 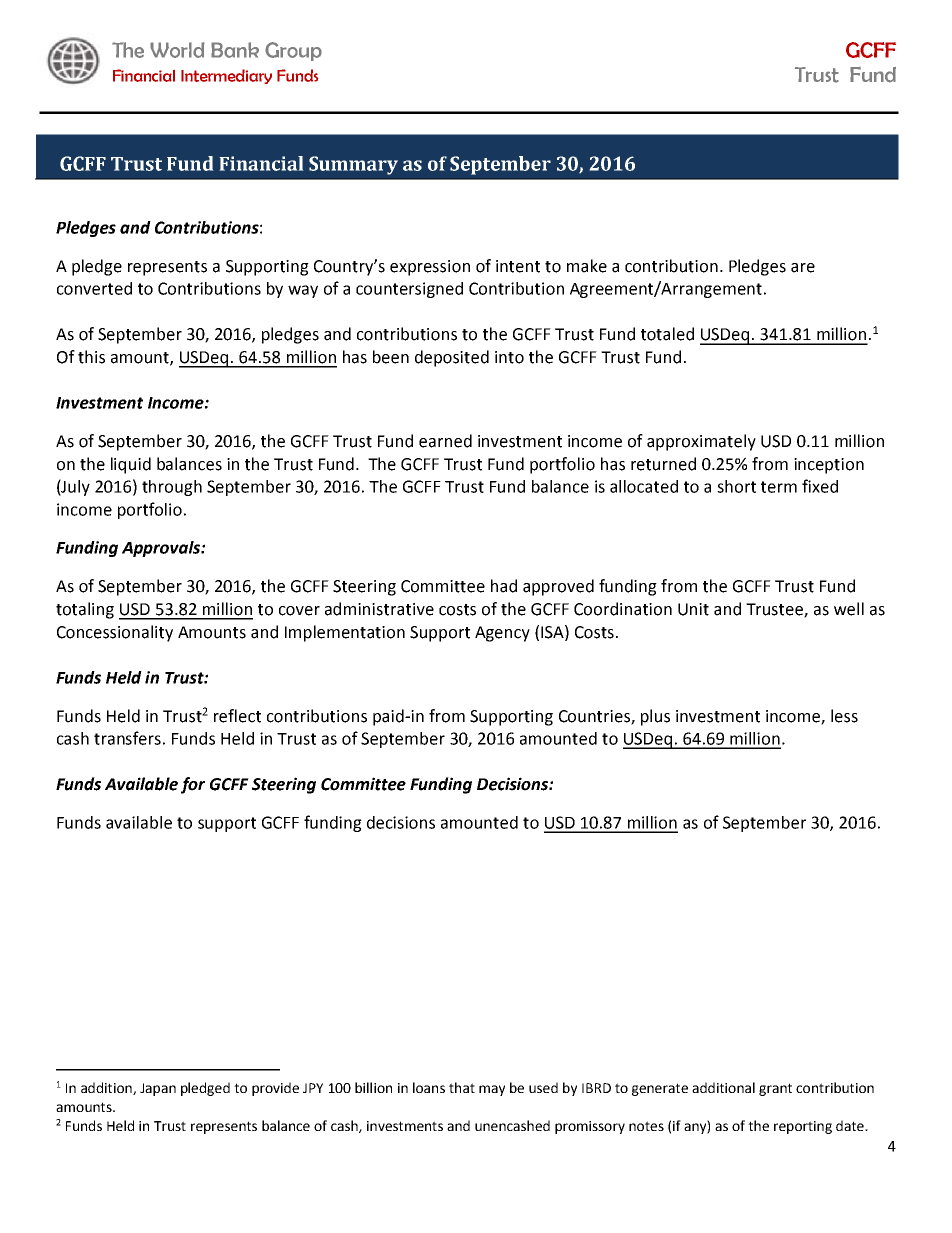 I want to click on Japan, so click(x=158, y=1089).
